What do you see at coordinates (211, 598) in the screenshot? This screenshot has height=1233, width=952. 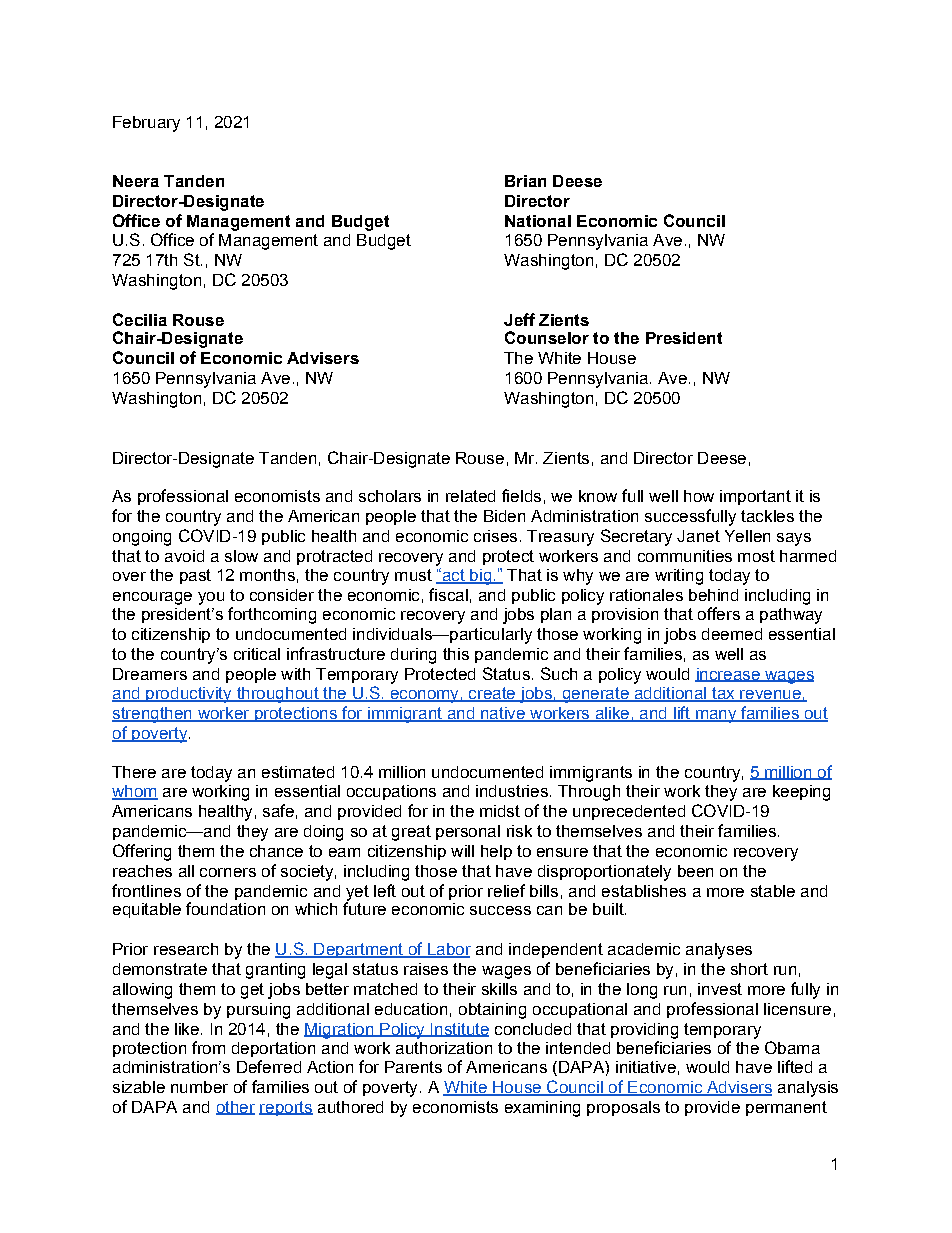 I see `you` at bounding box center [211, 598].
